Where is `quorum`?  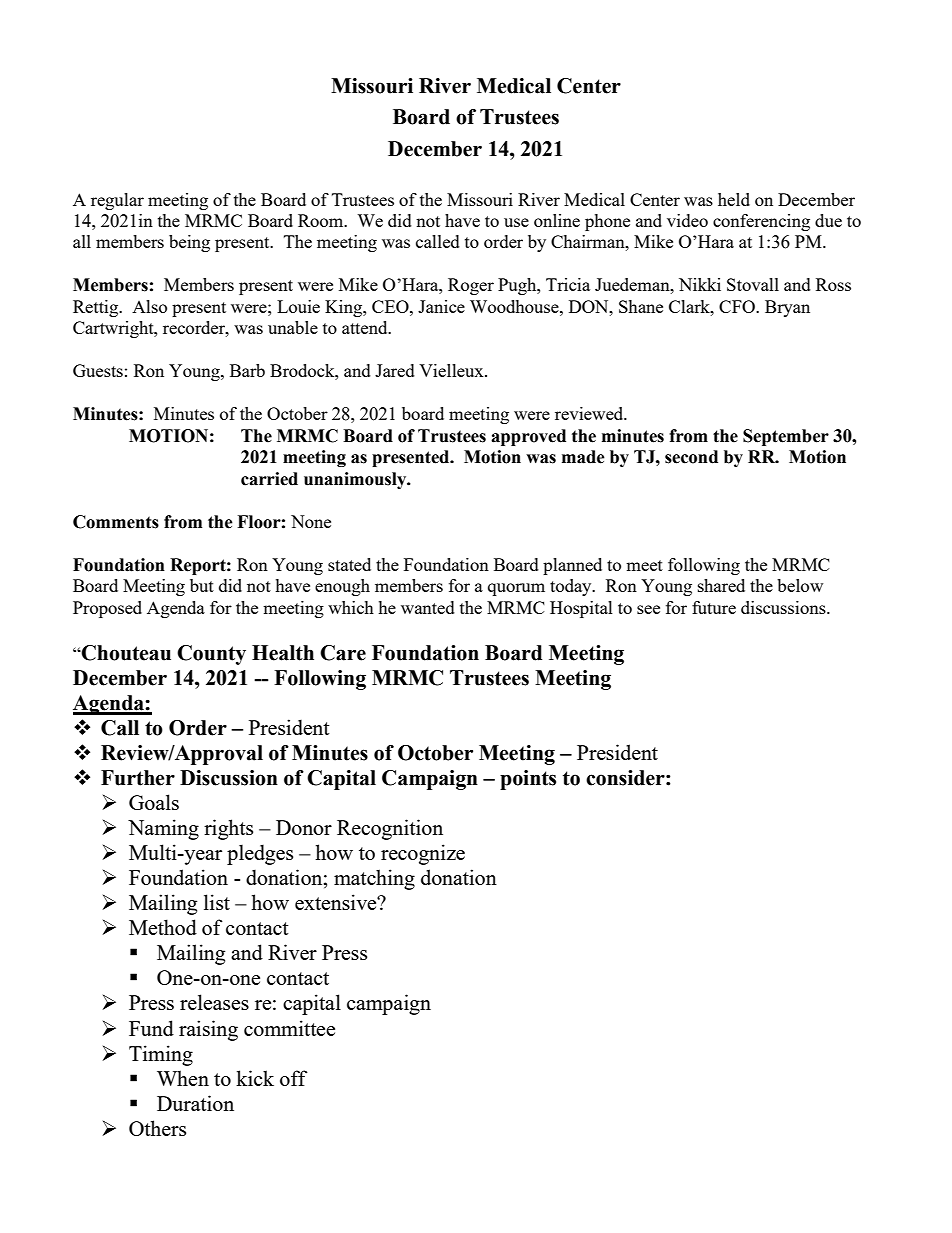 quorum is located at coordinates (516, 589).
